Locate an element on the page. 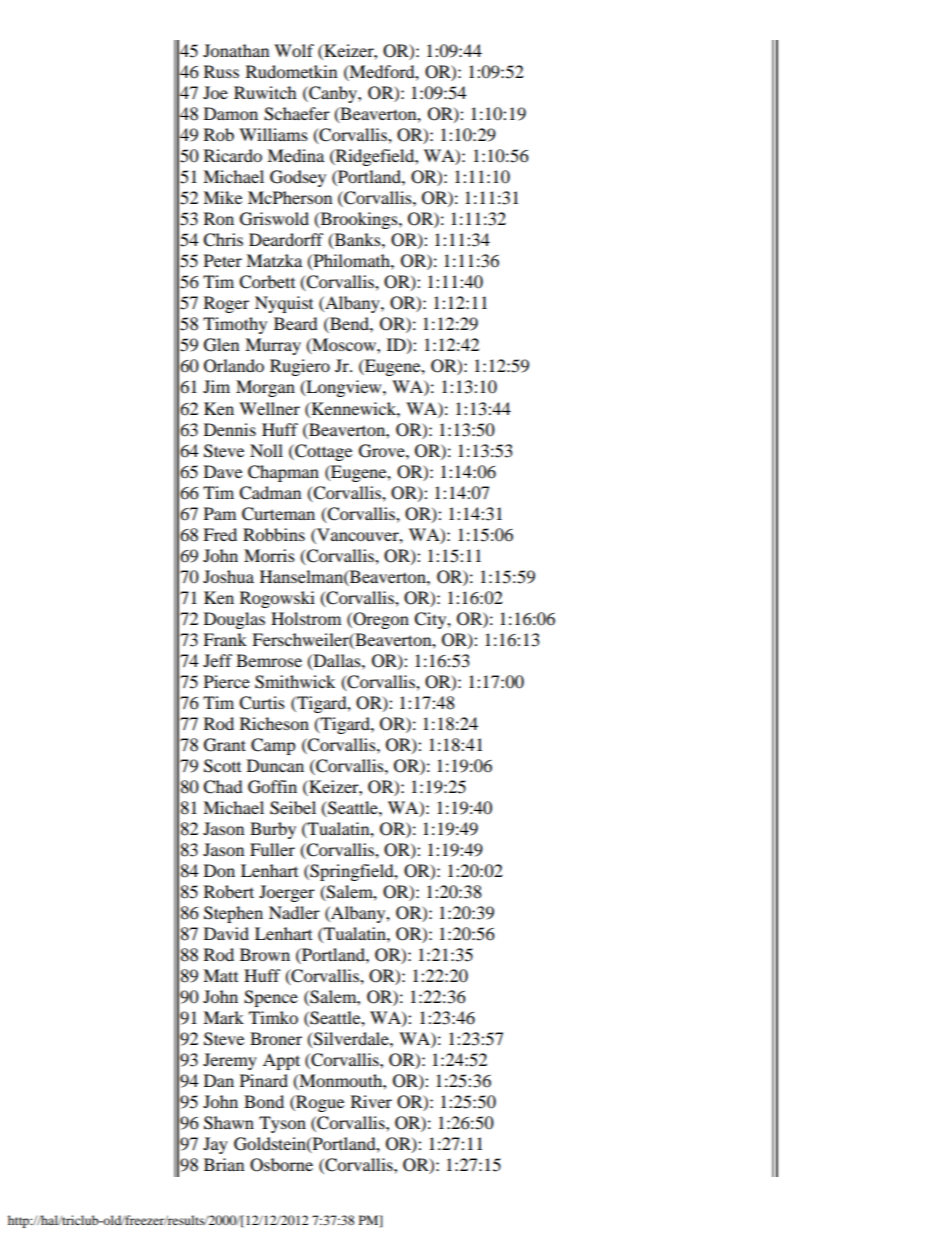 The image size is (952, 1233). Schaefer is located at coordinates (297, 114).
